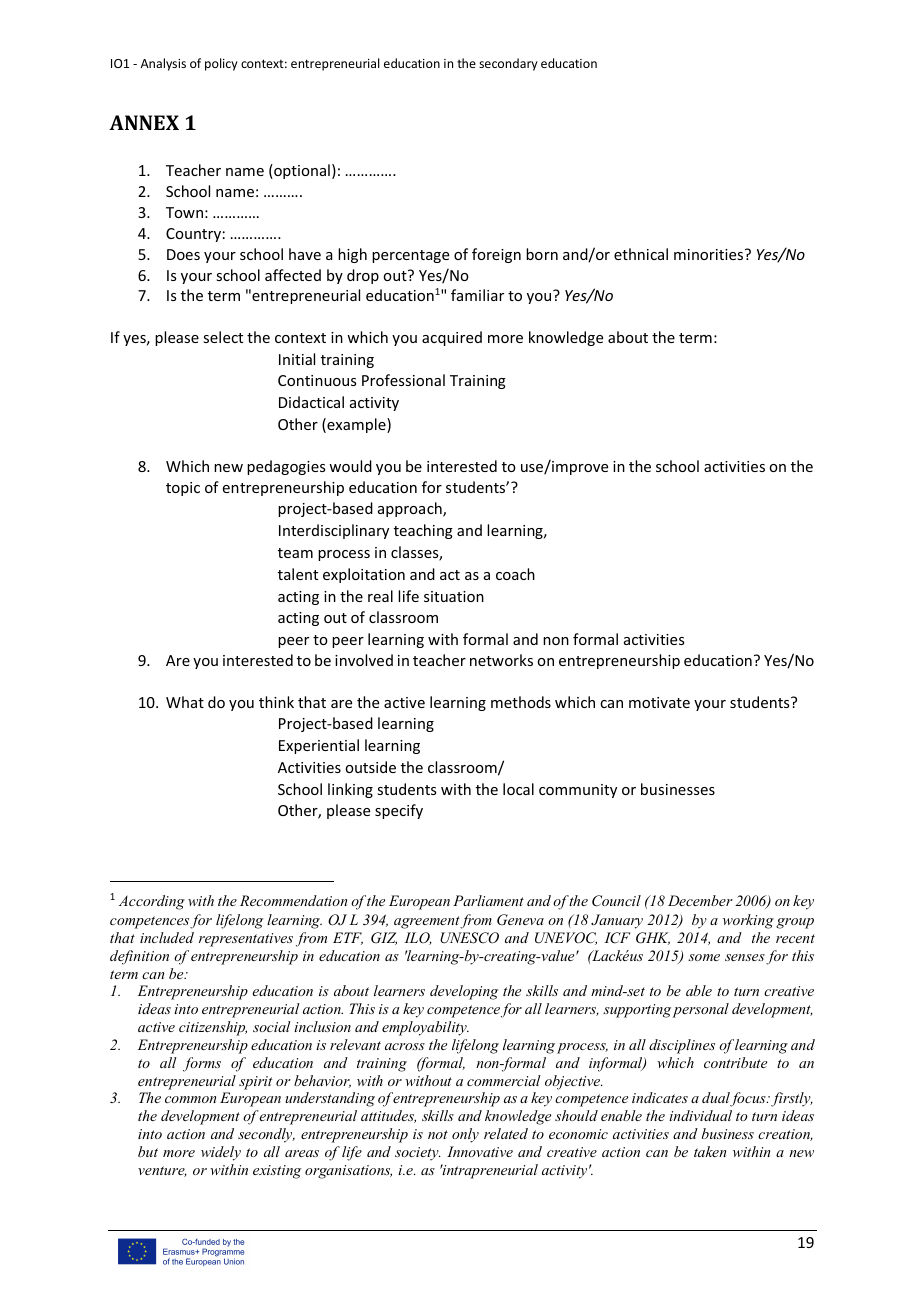 The image size is (924, 1308). Describe the element at coordinates (710, 254) in the screenshot. I see `minorities` at that location.
